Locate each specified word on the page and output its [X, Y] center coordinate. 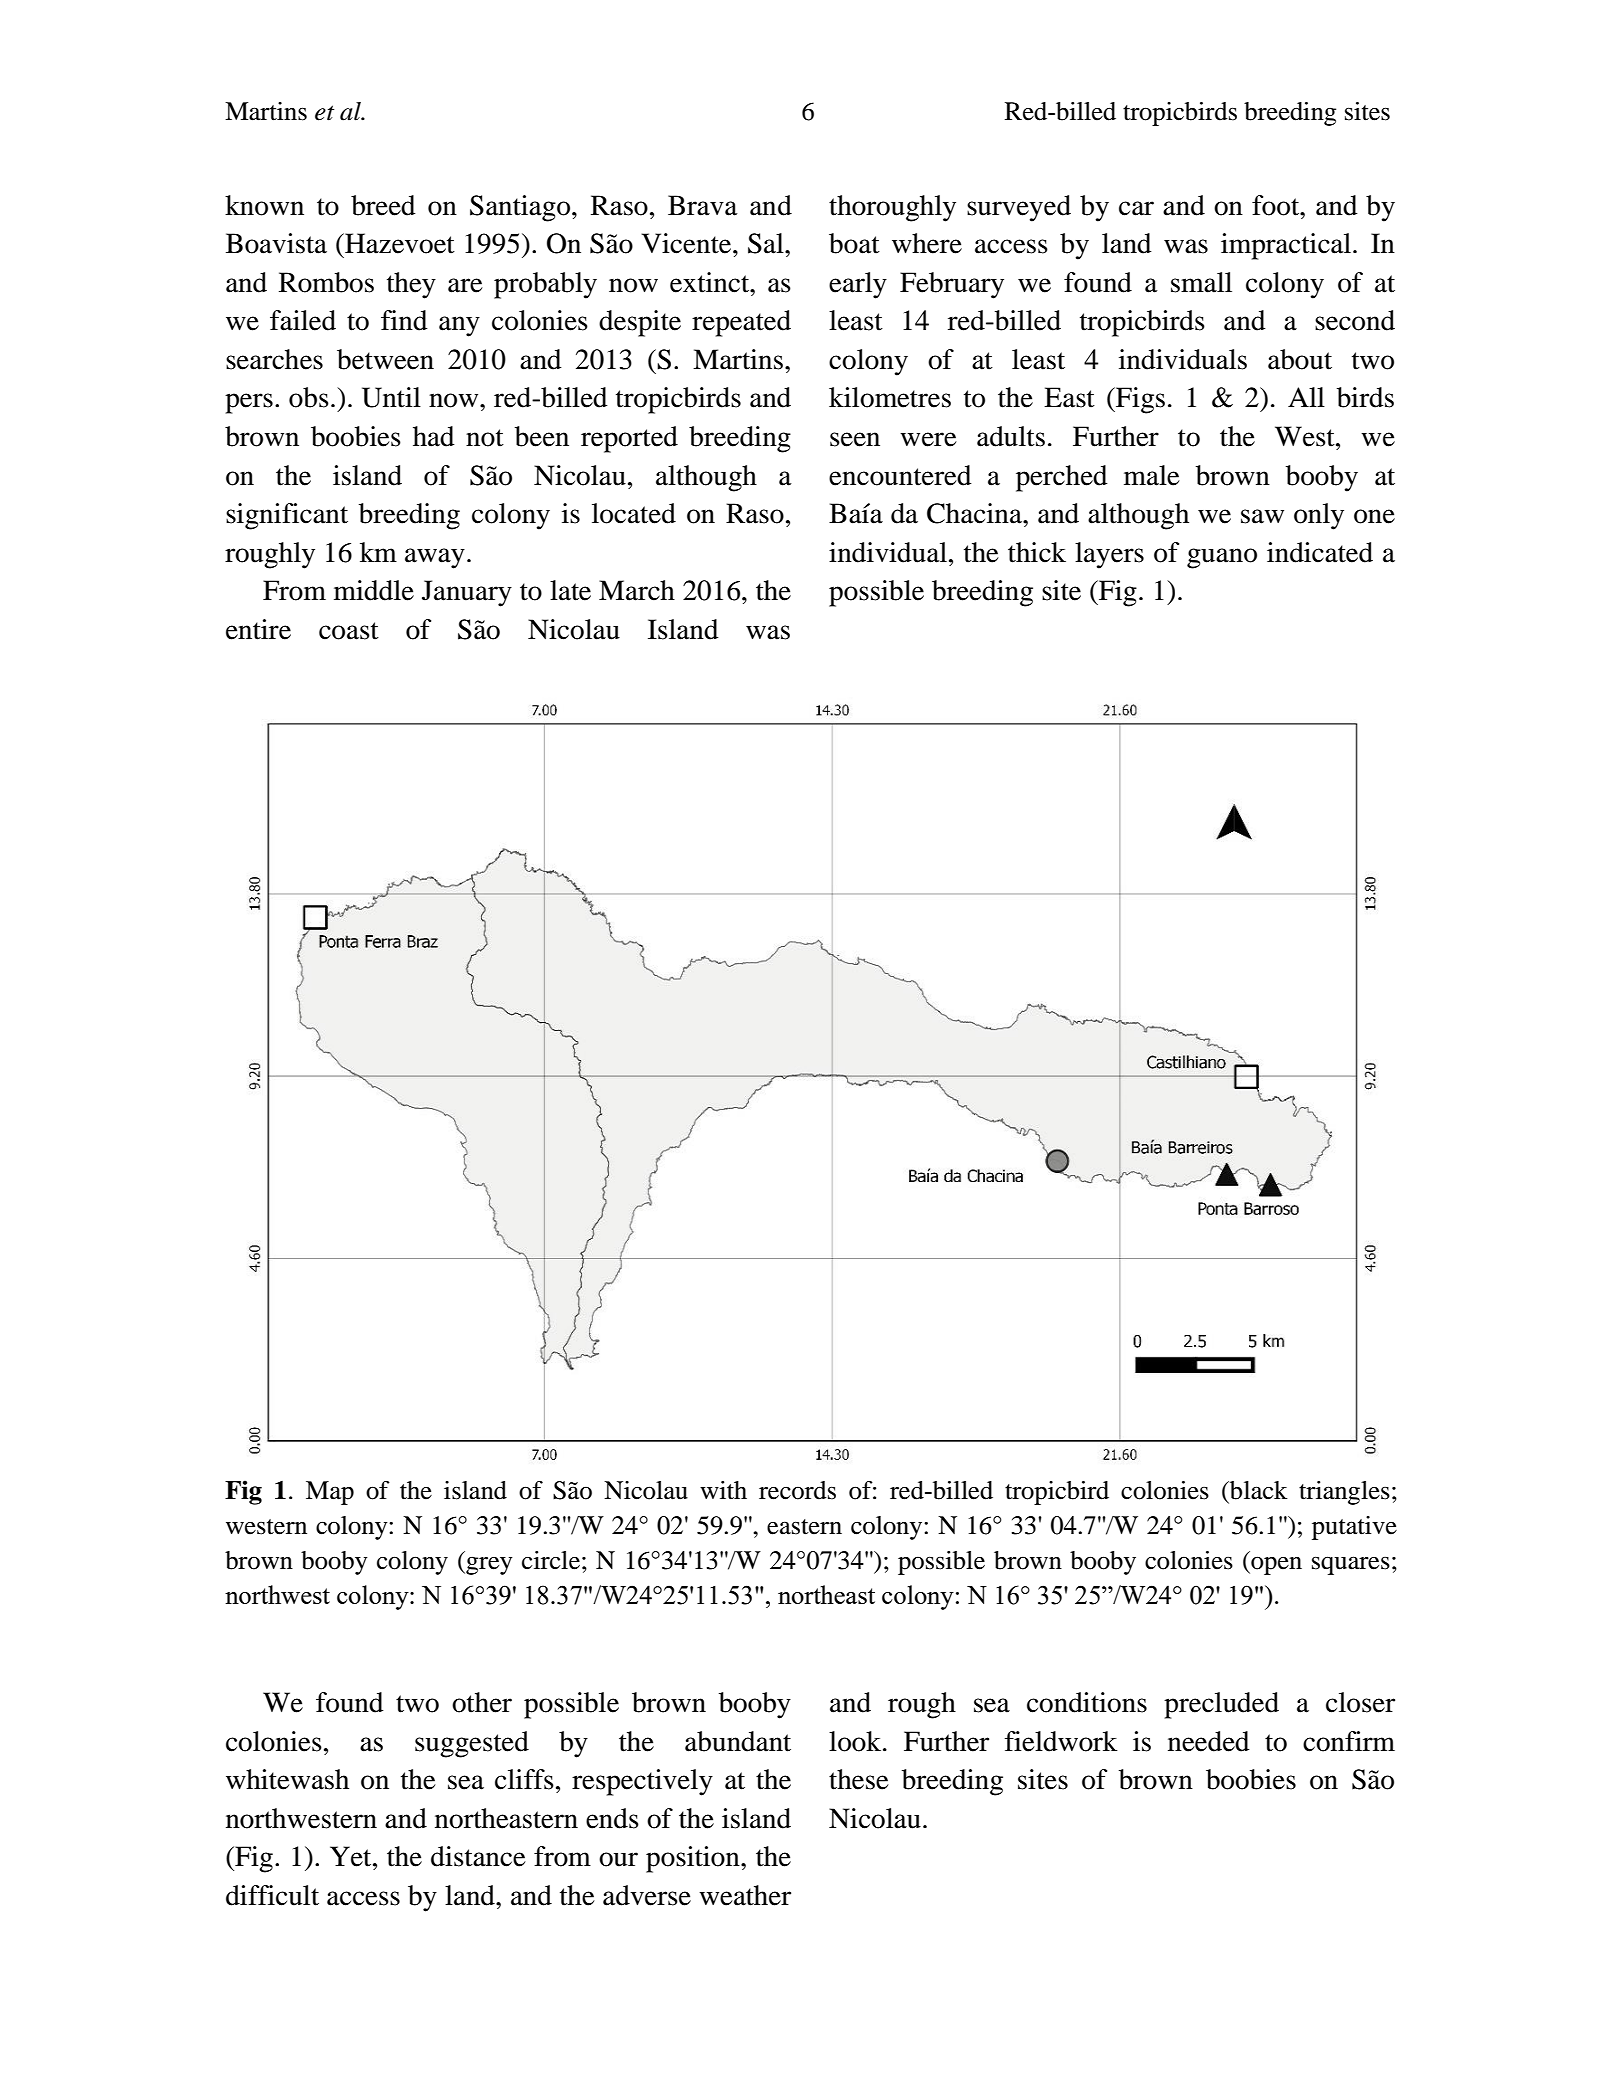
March [637, 590]
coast [349, 631]
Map [330, 1493]
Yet [352, 1856]
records [797, 1490]
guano [1222, 558]
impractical [1287, 246]
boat [854, 243]
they [411, 285]
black [1258, 1490]
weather [745, 1895]
